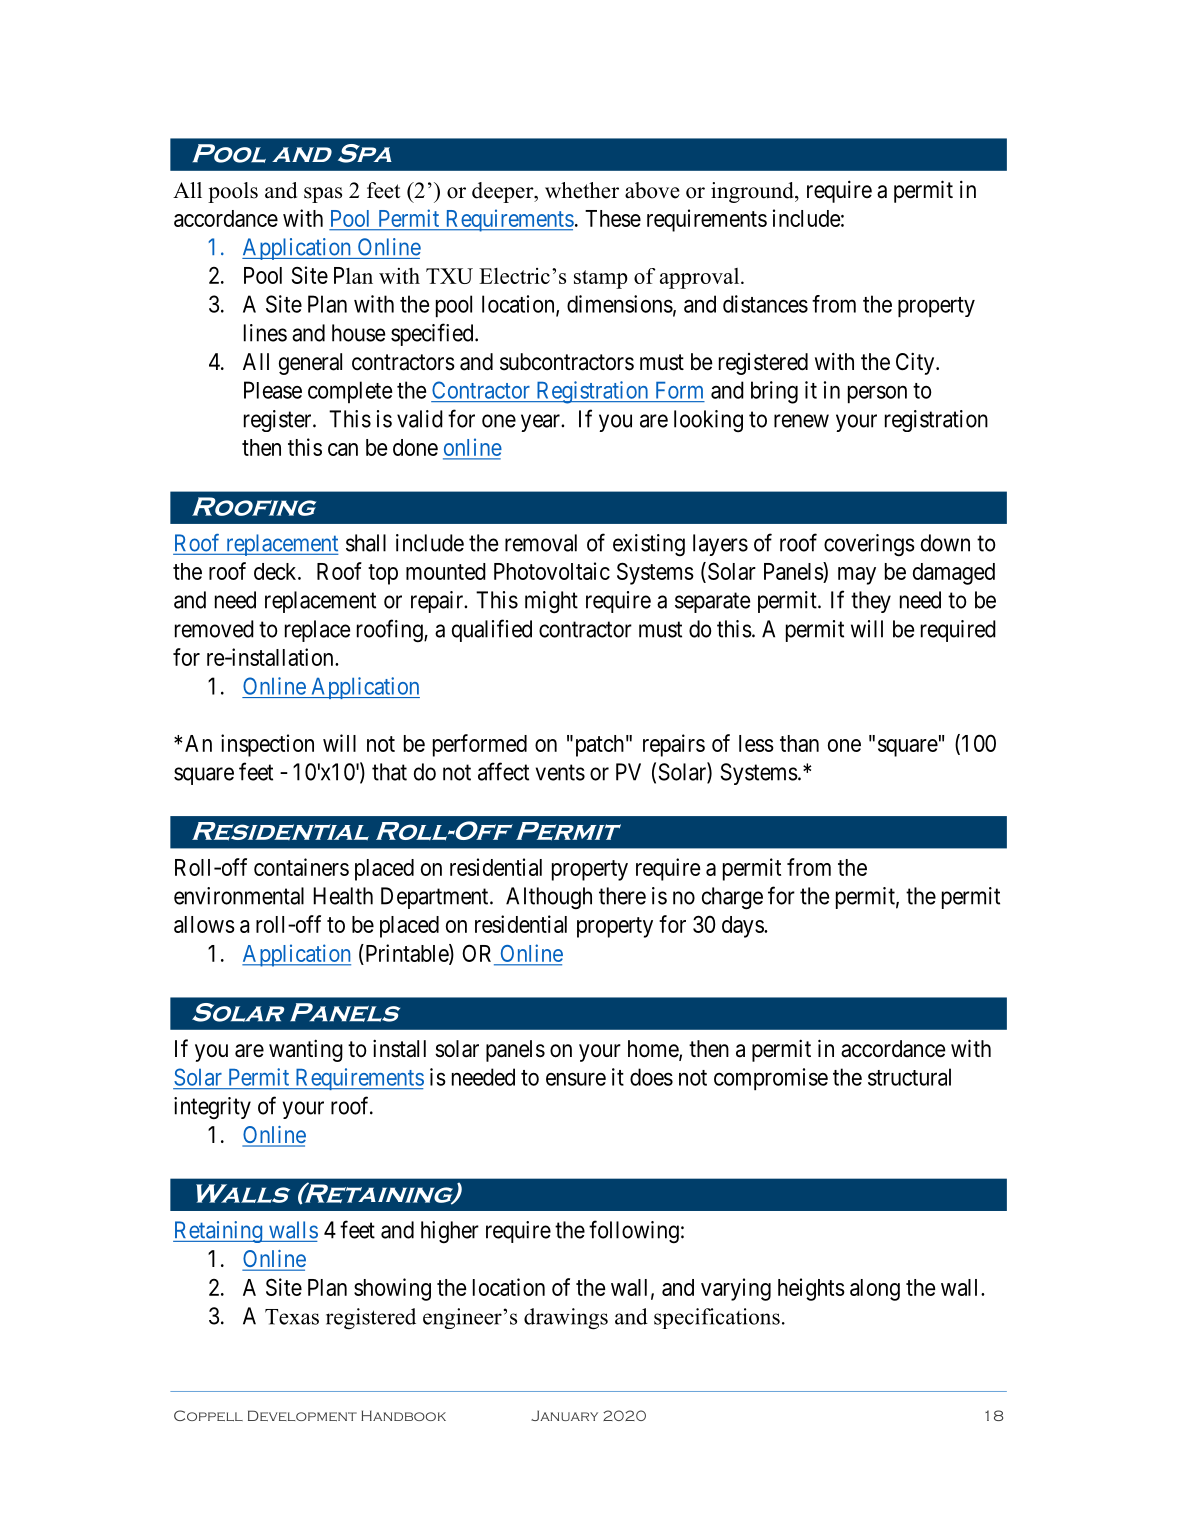  I want to click on These, so click(613, 218).
